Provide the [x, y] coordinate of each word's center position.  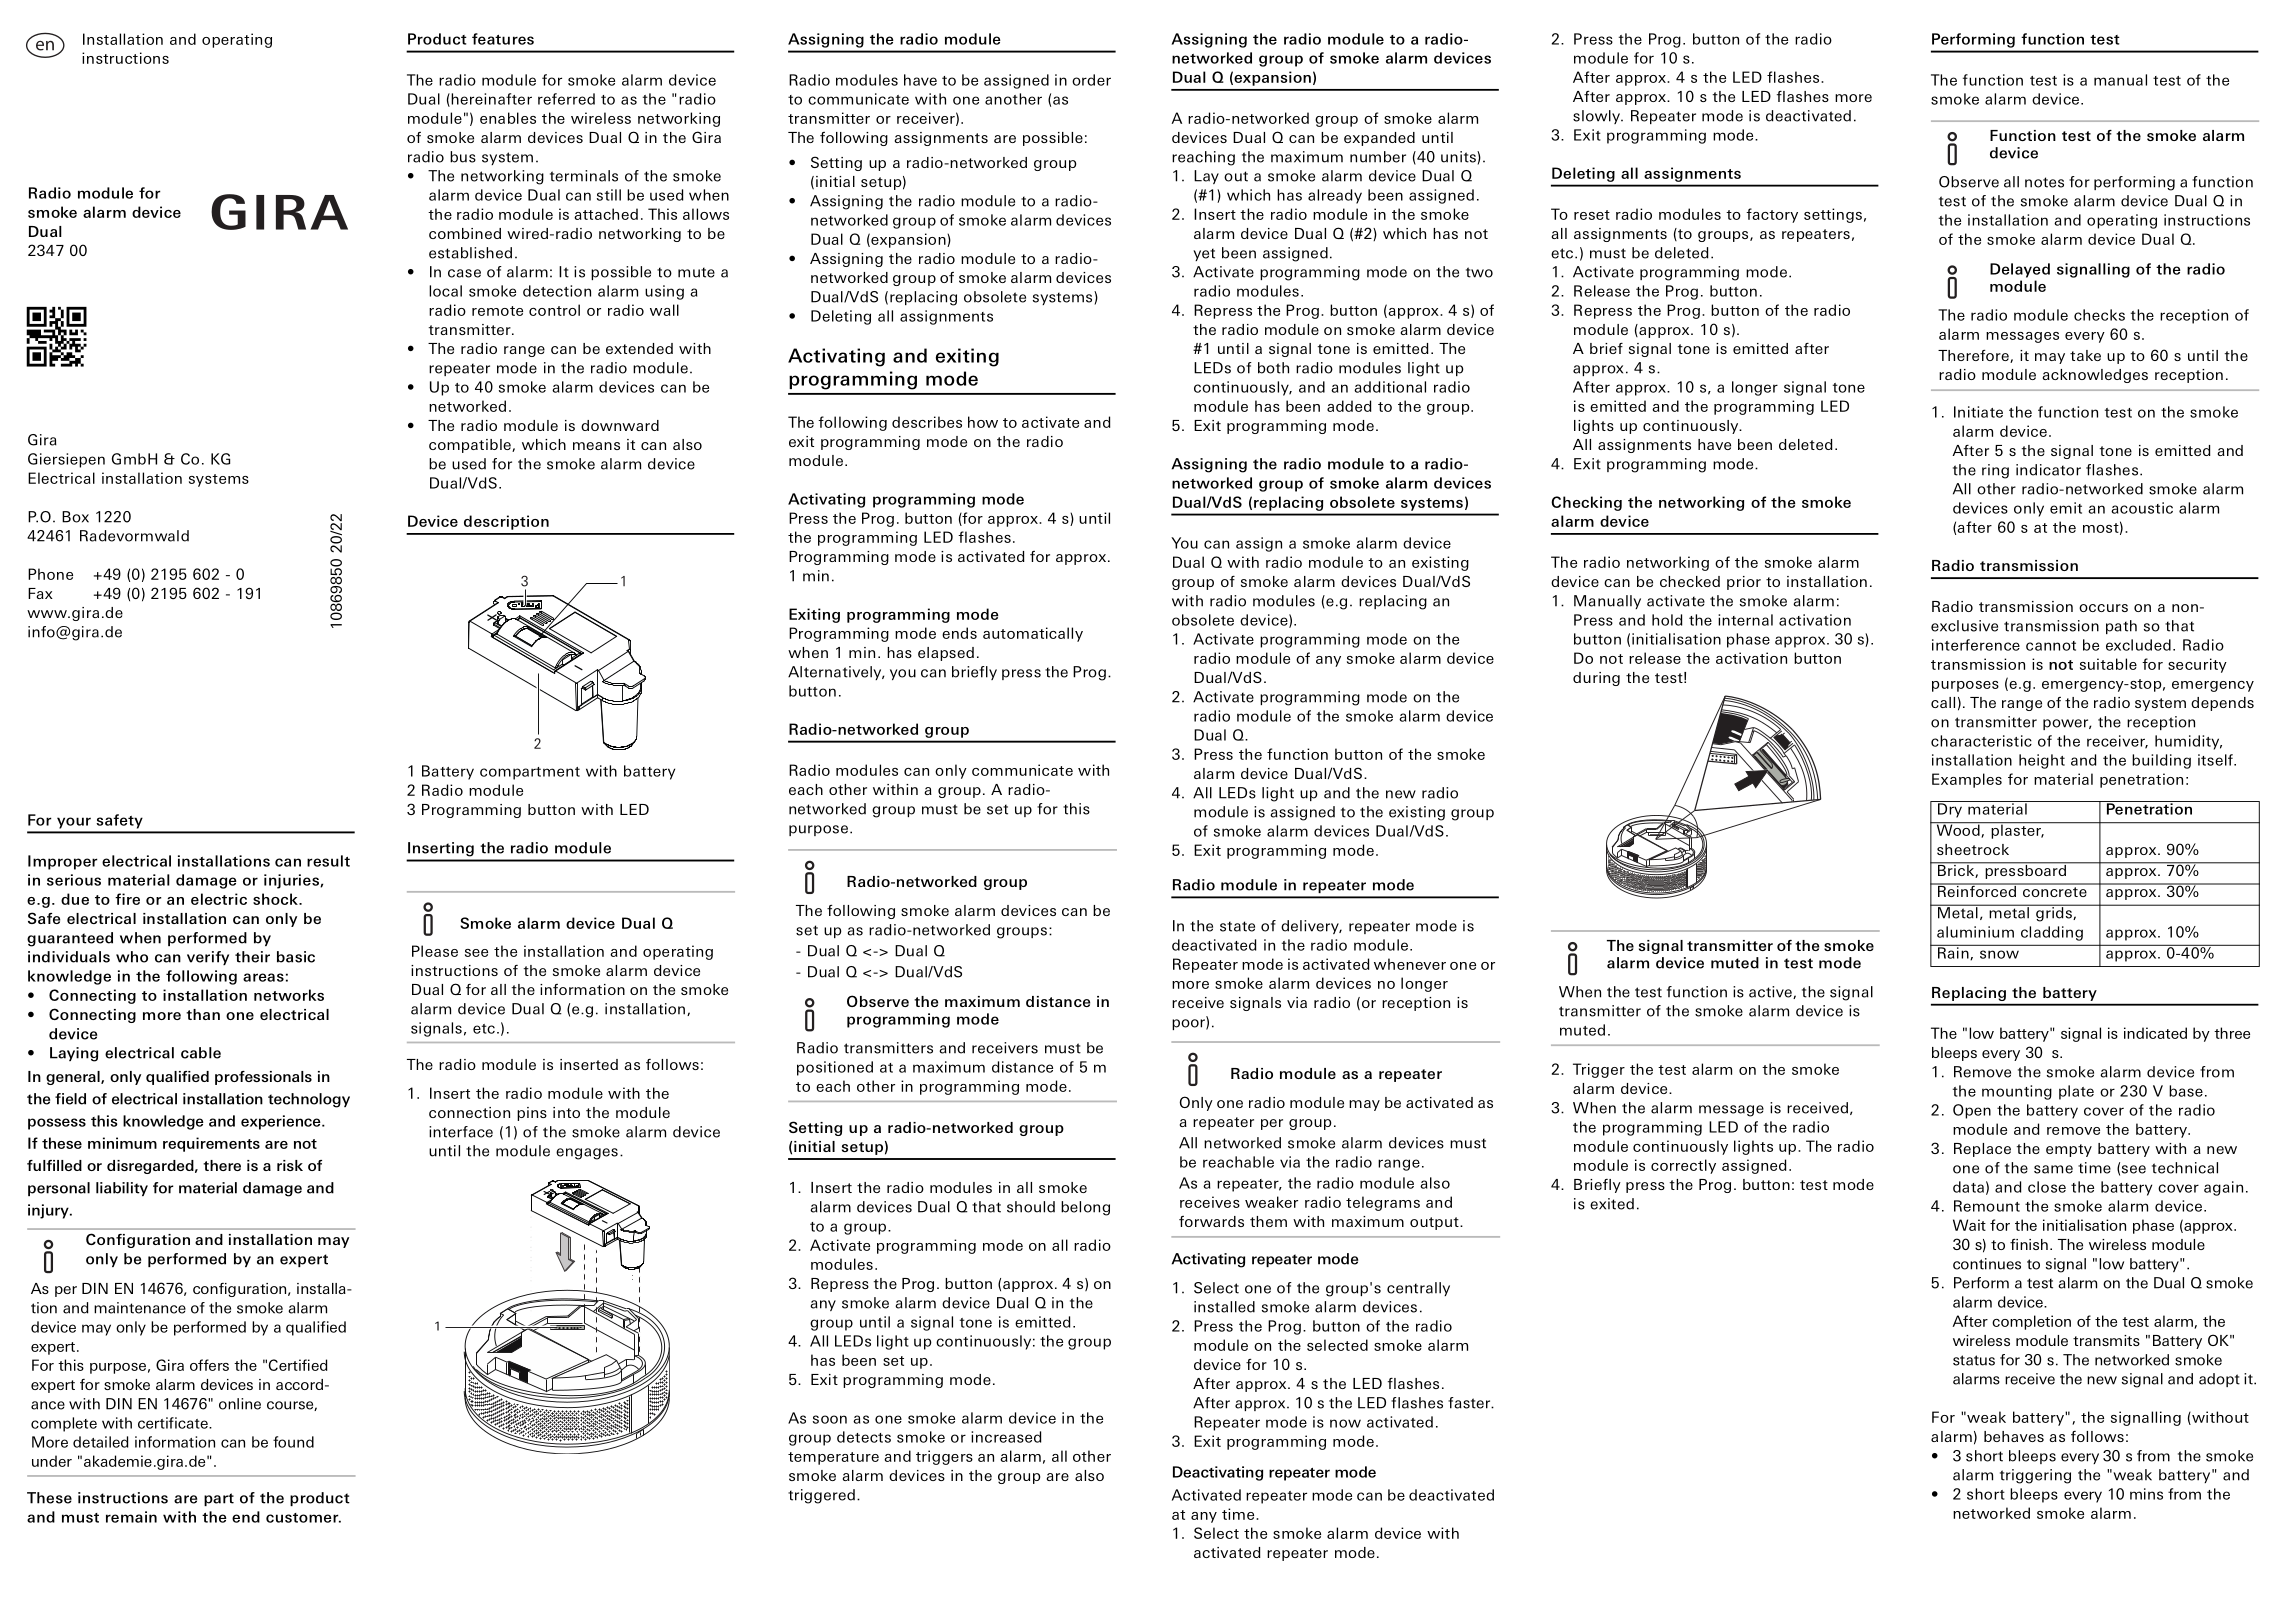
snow [1999, 954]
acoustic [2142, 508]
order [1091, 80]
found [293, 1442]
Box [75, 517]
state [1237, 926]
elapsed [946, 654]
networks [289, 995]
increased [1006, 1437]
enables [508, 118]
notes [2044, 182]
